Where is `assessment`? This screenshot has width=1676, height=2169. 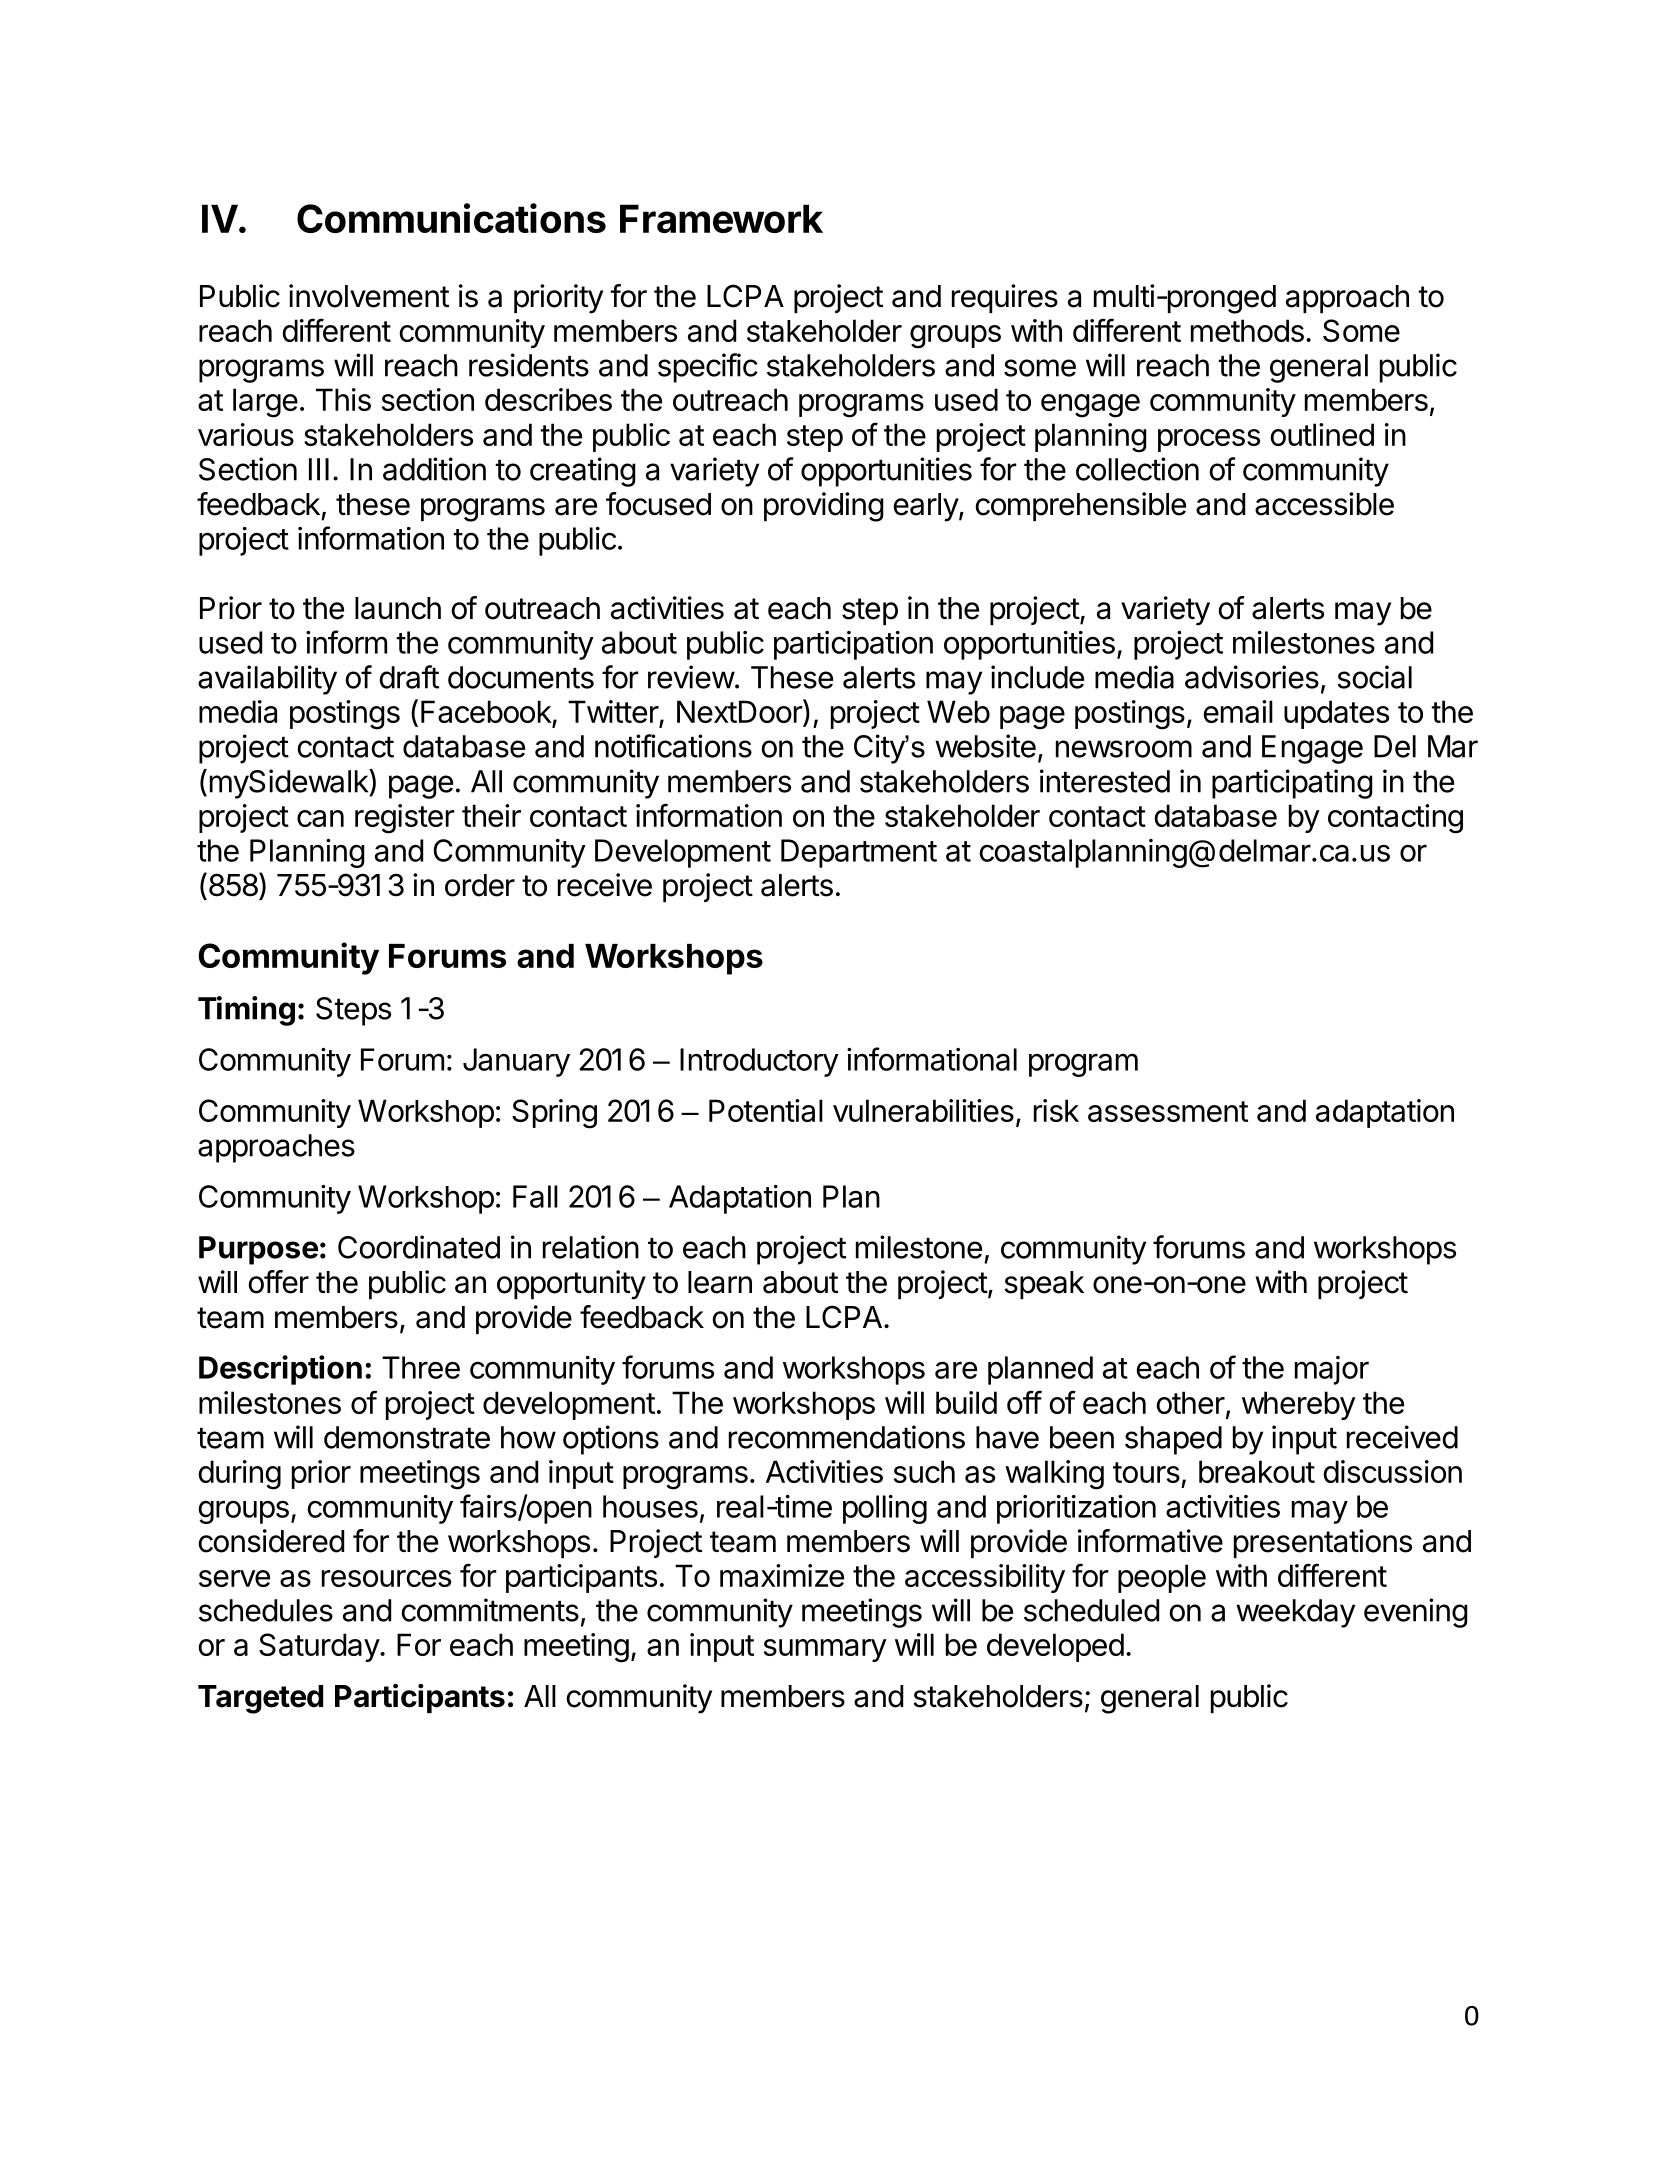 assessment is located at coordinates (1168, 1111).
